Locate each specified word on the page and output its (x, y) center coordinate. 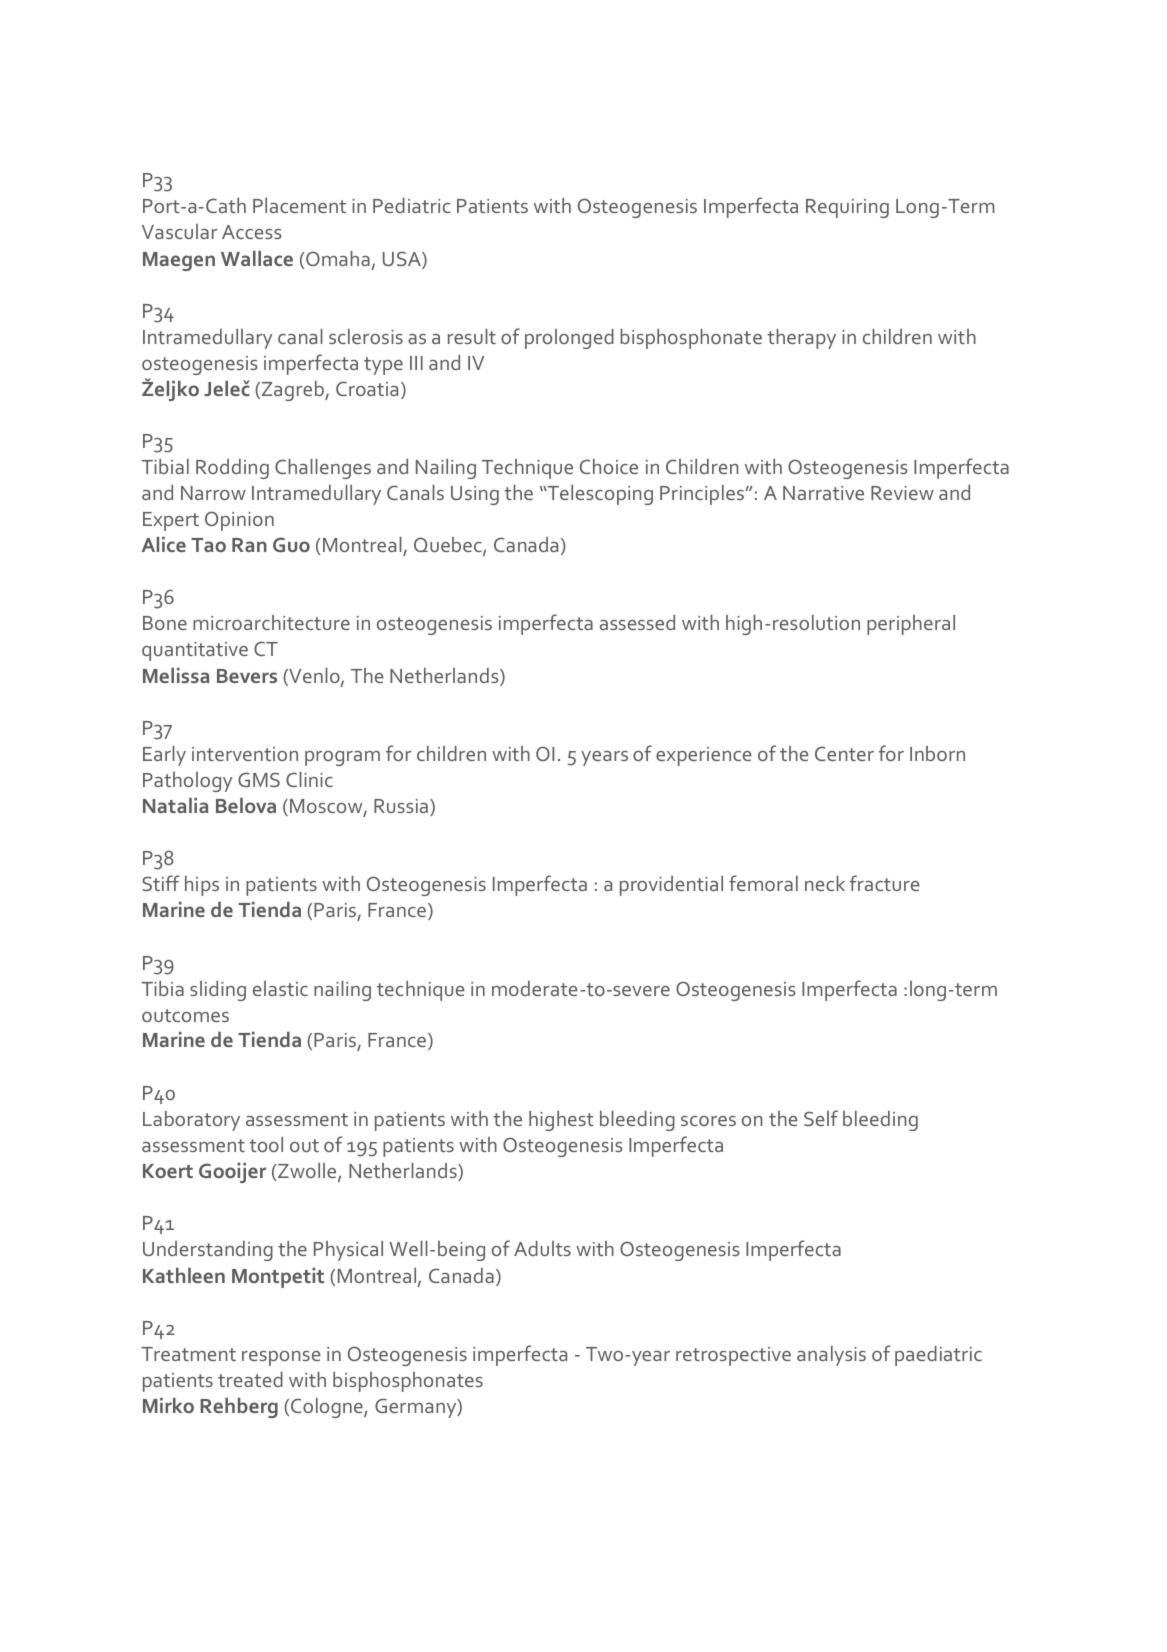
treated (250, 1379)
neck (825, 883)
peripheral (911, 625)
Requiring (847, 208)
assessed (637, 622)
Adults (542, 1248)
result (472, 336)
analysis (831, 1356)
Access (251, 232)
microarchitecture (271, 622)
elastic (280, 988)
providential (671, 886)
